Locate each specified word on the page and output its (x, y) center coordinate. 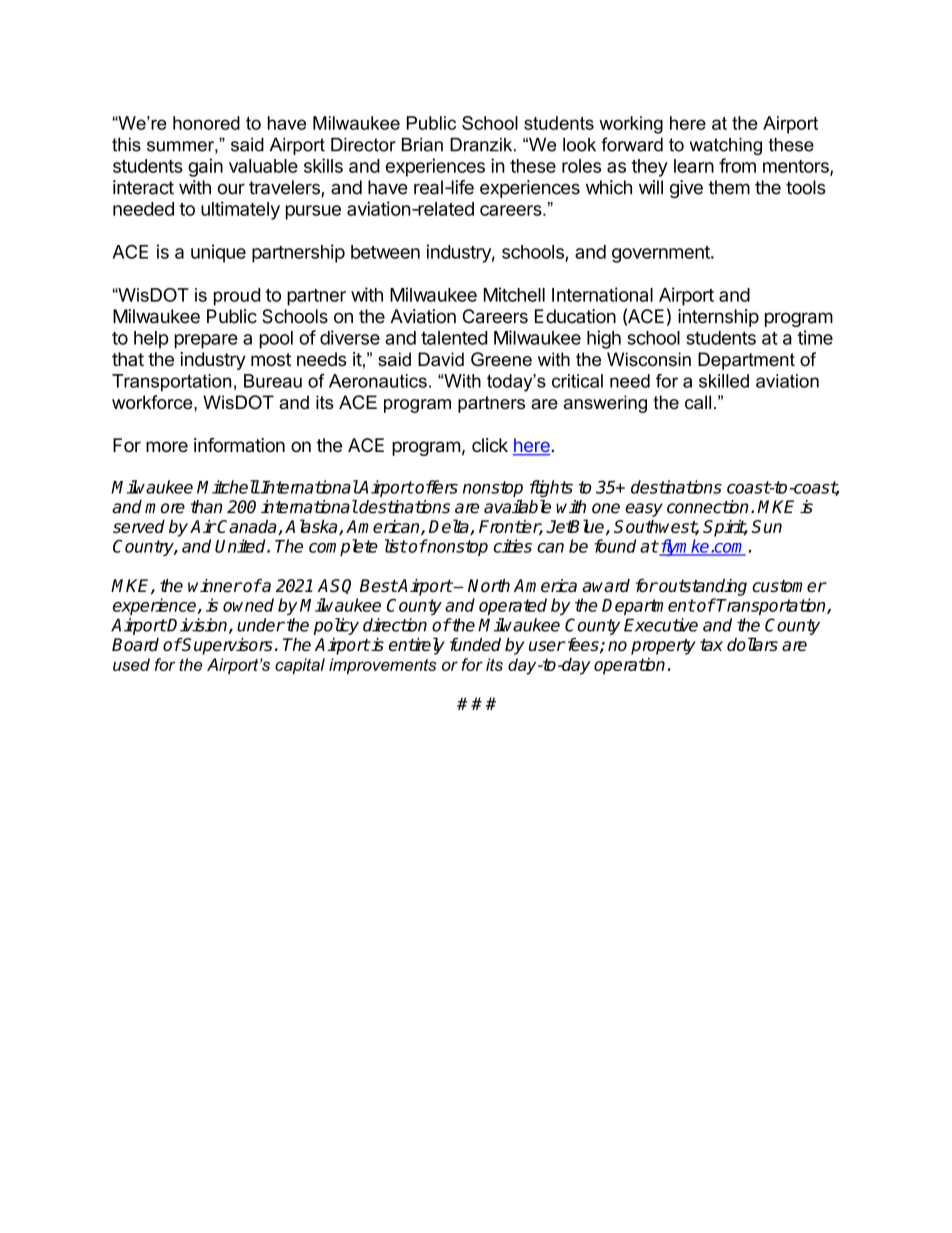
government (662, 254)
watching (726, 146)
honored (206, 123)
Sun (767, 526)
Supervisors (227, 646)
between (385, 252)
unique (218, 253)
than (206, 507)
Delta (450, 527)
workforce (153, 402)
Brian (422, 145)
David (441, 359)
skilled (724, 381)
